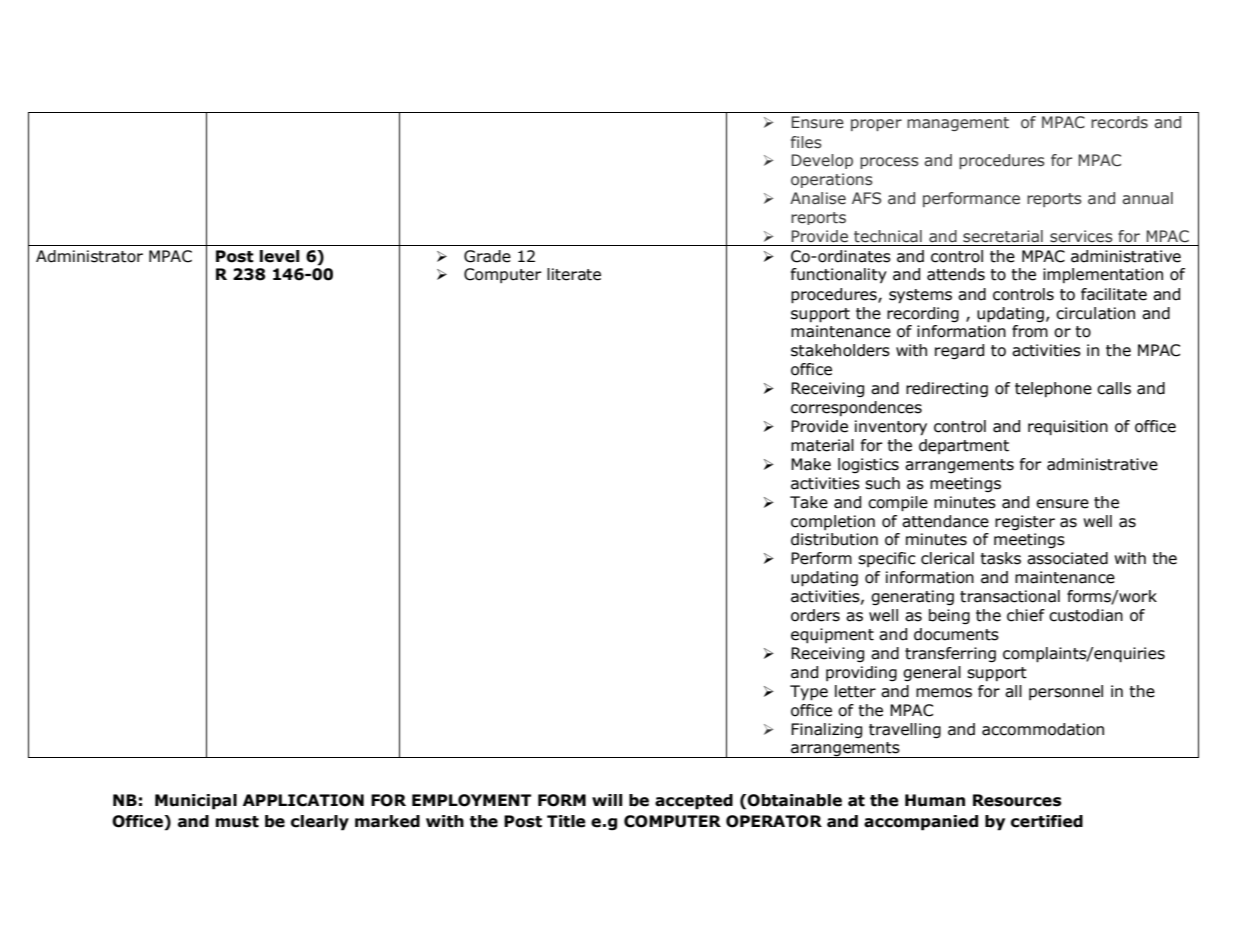  Describe the element at coordinates (1017, 800) in the page. I see `Resources` at that location.
